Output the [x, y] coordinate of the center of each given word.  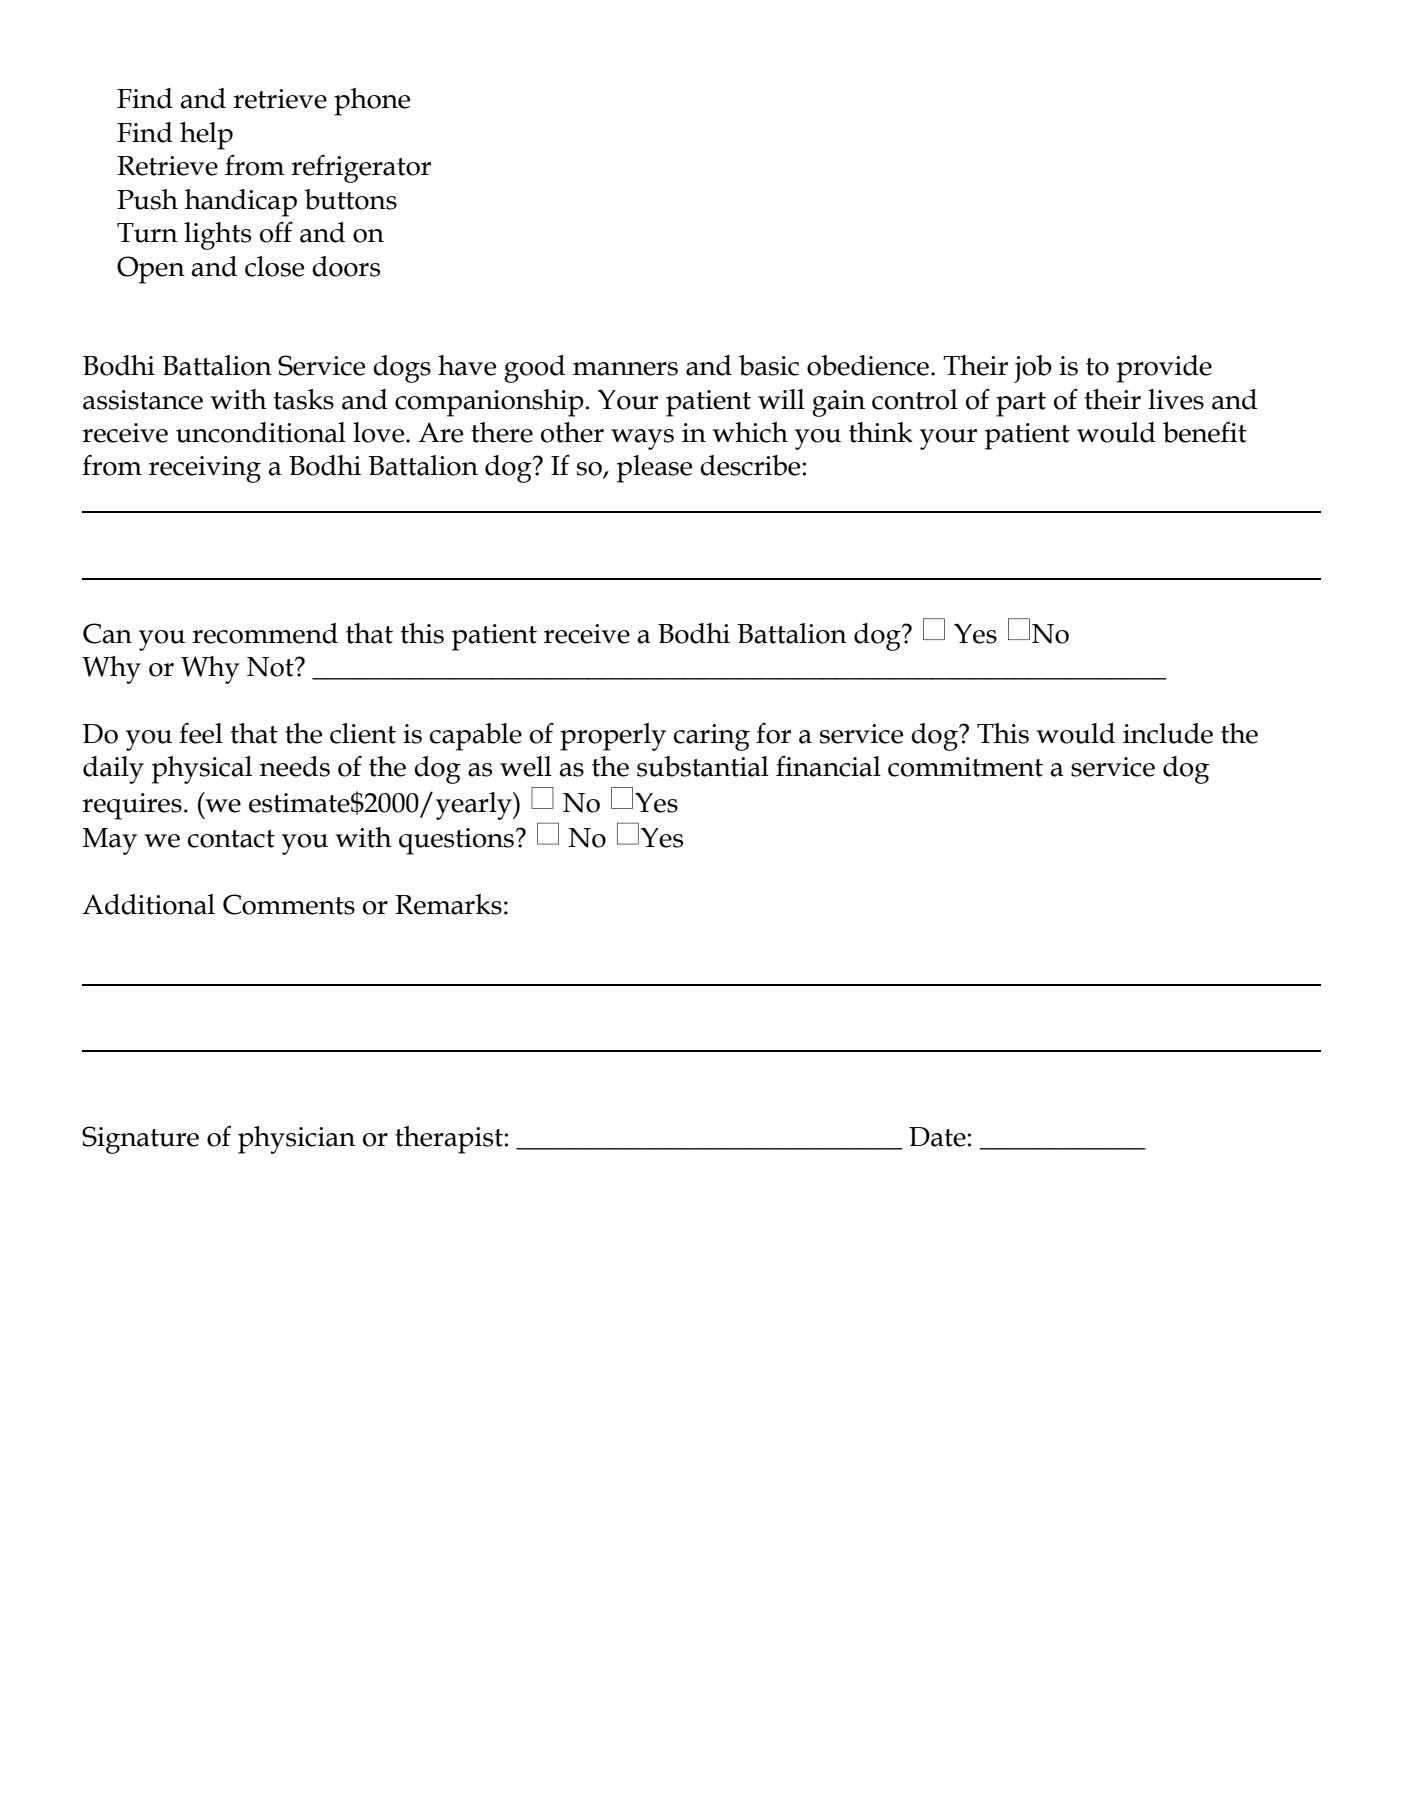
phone [372, 102]
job [1033, 369]
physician [296, 1140]
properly [613, 737]
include [1168, 733]
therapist [449, 1140]
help [206, 136]
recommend [265, 633]
